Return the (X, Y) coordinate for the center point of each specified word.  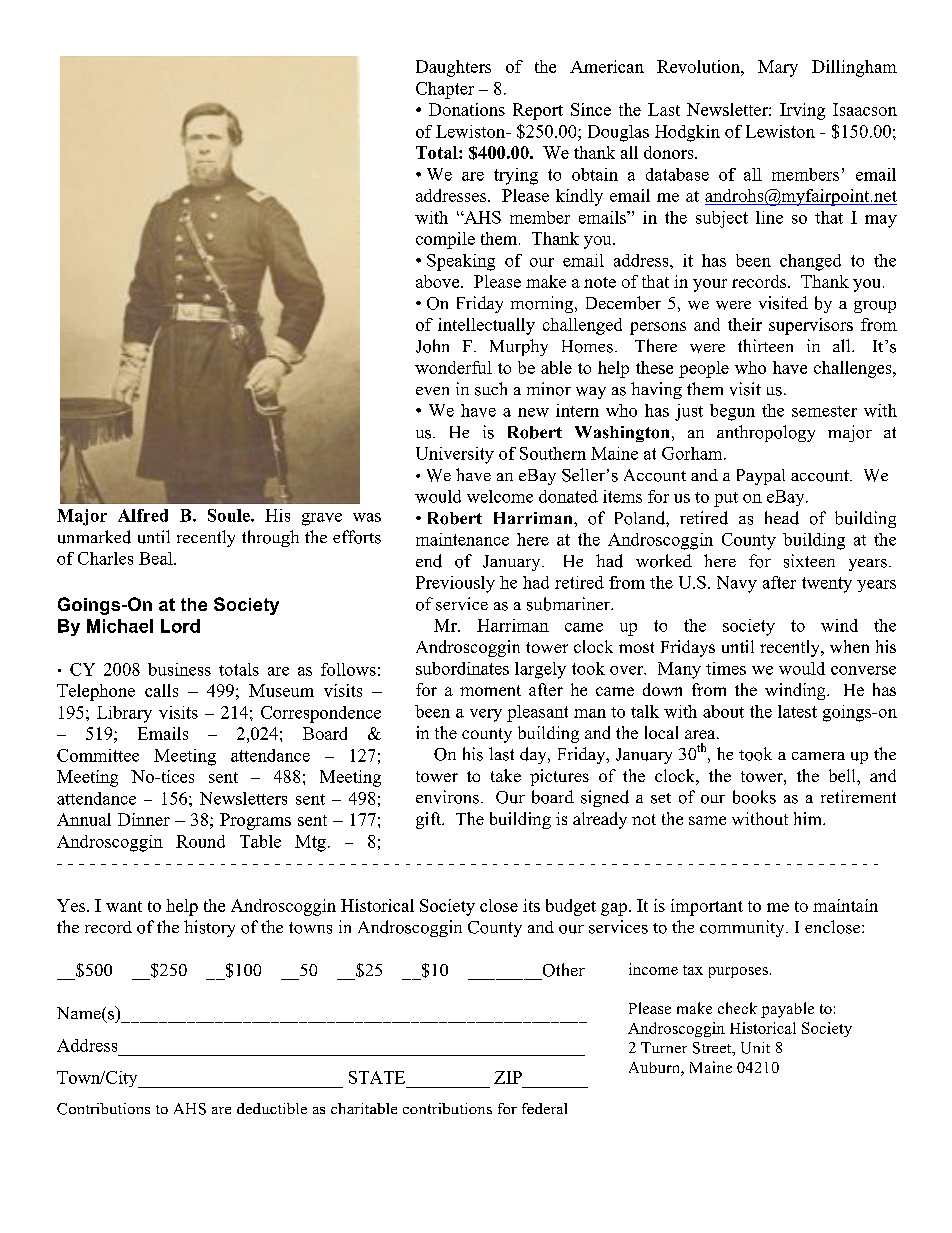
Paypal (761, 477)
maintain (845, 905)
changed (810, 262)
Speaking (461, 262)
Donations (467, 109)
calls (161, 690)
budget (571, 907)
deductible (272, 1108)
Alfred (143, 515)
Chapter (445, 90)
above (439, 281)
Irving (802, 111)
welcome (500, 496)
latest (797, 711)
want (124, 906)
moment (490, 690)
